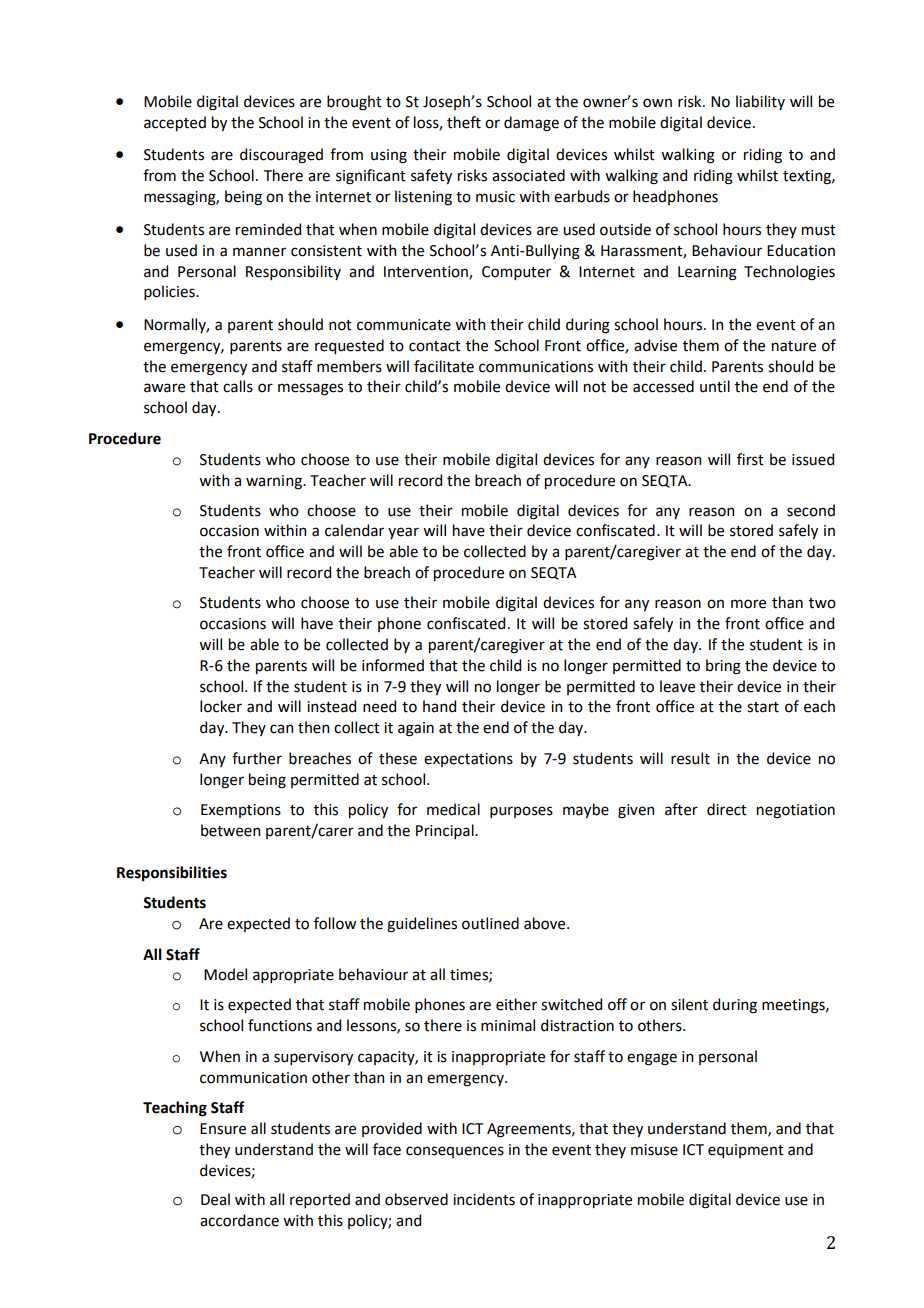  What do you see at coordinates (723, 667) in the page?
I see `bring` at bounding box center [723, 667].
